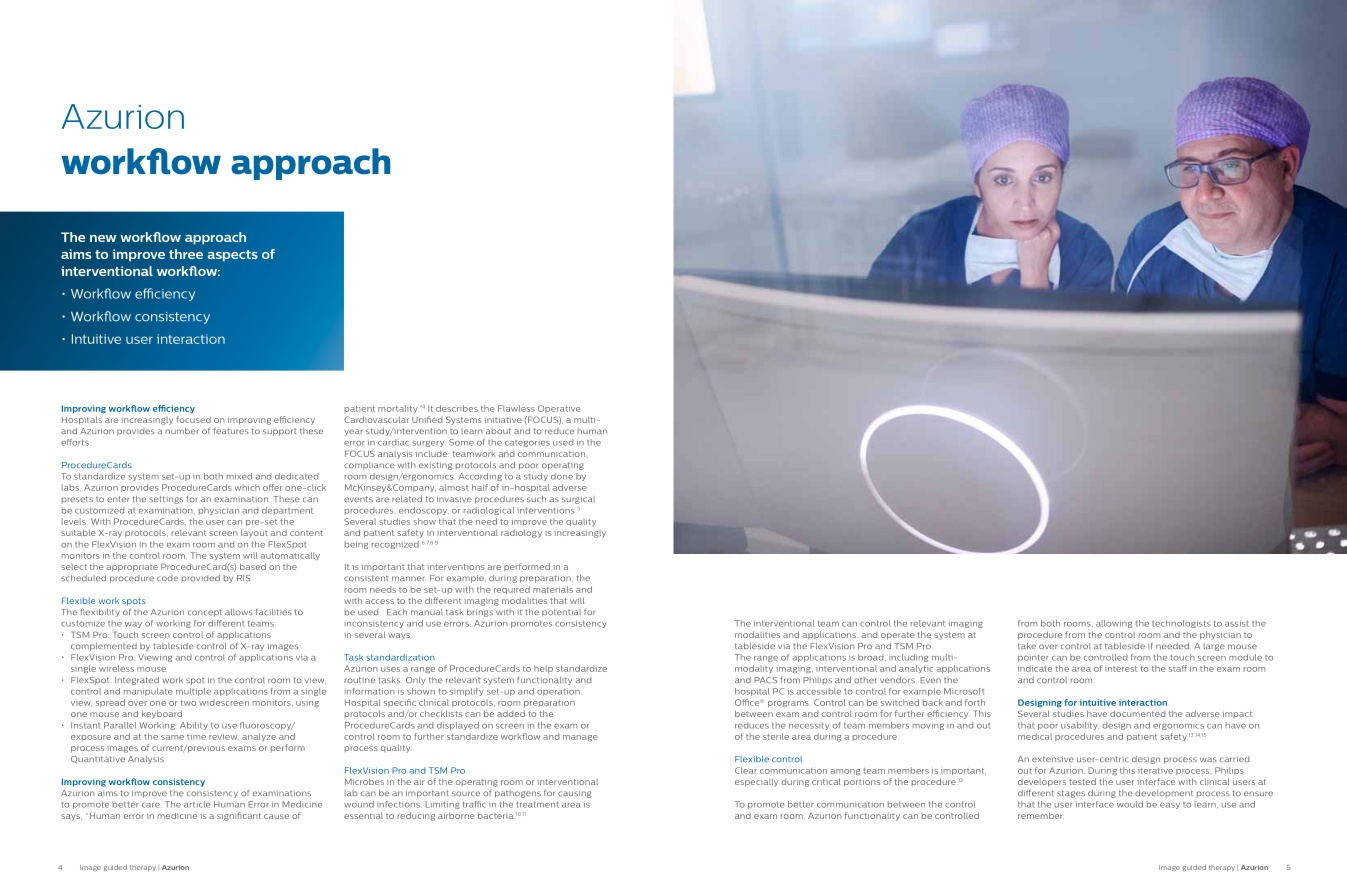  Describe the element at coordinates (1114, 624) in the screenshot. I see `allowing` at that location.
